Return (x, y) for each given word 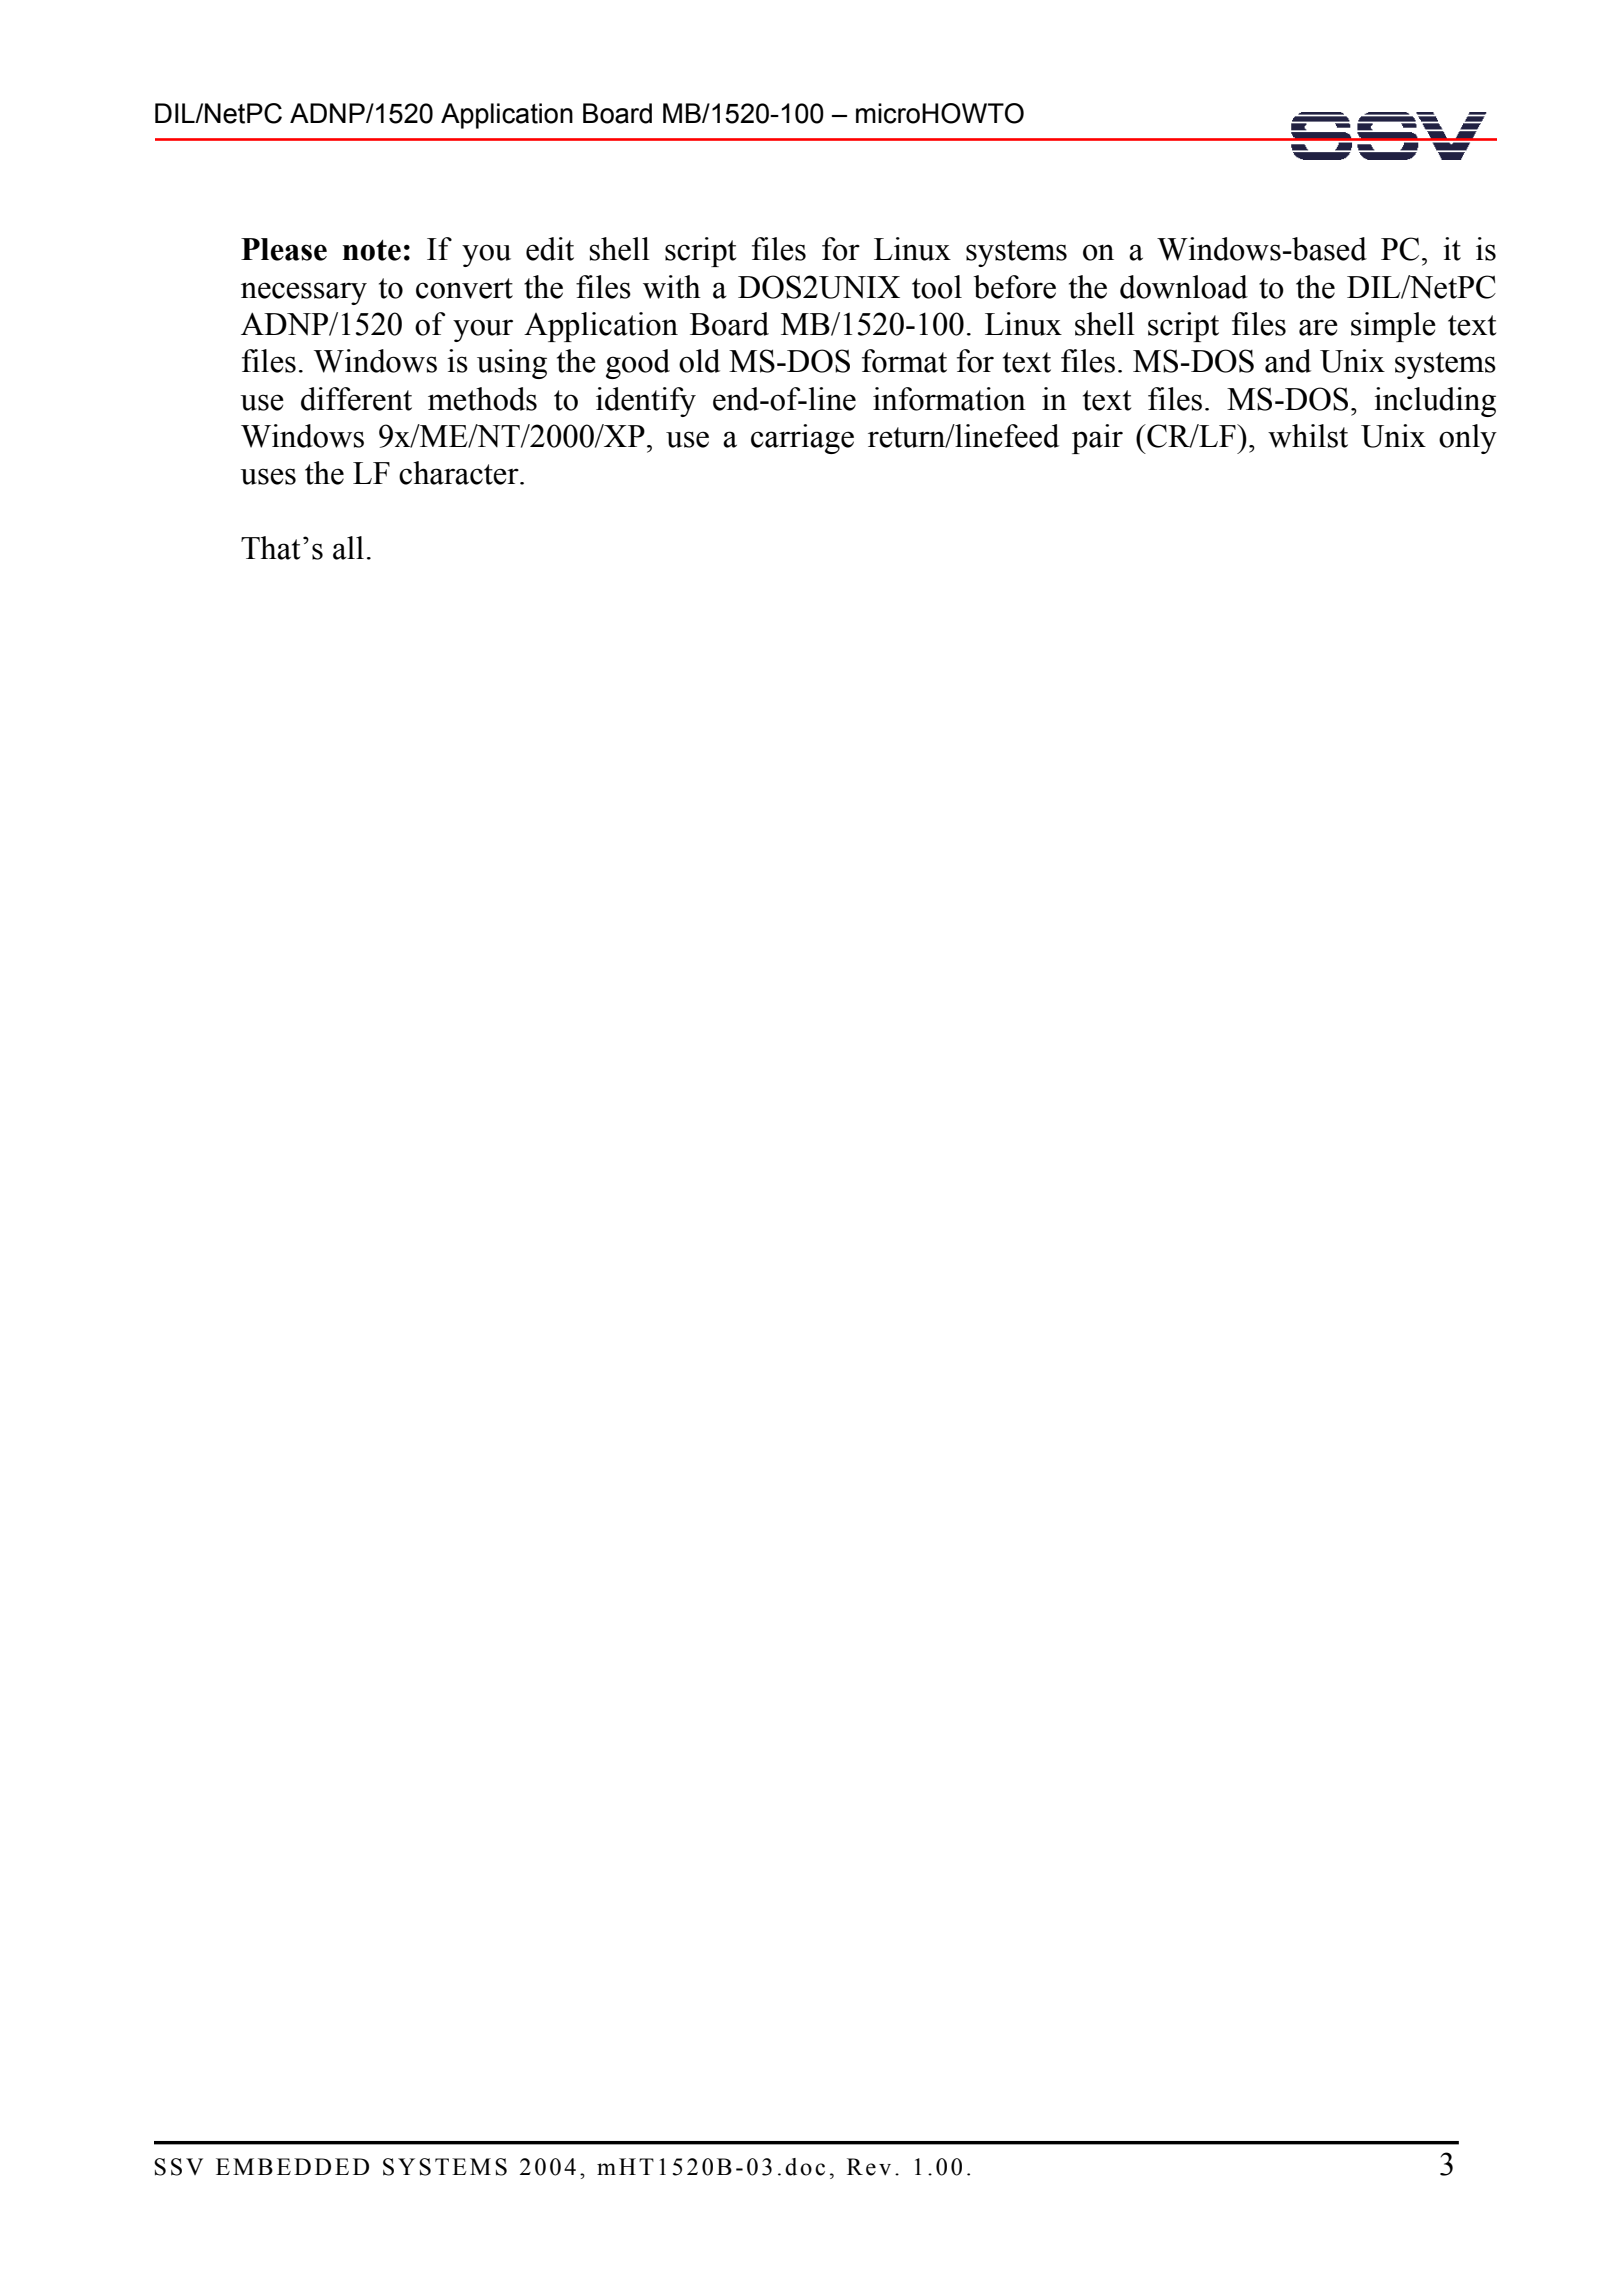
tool (937, 287)
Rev (869, 2167)
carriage (802, 439)
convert (464, 288)
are (1318, 327)
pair (1097, 439)
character (460, 473)
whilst (1308, 436)
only (1468, 439)
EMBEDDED (292, 2166)
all (348, 548)
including (1435, 402)
